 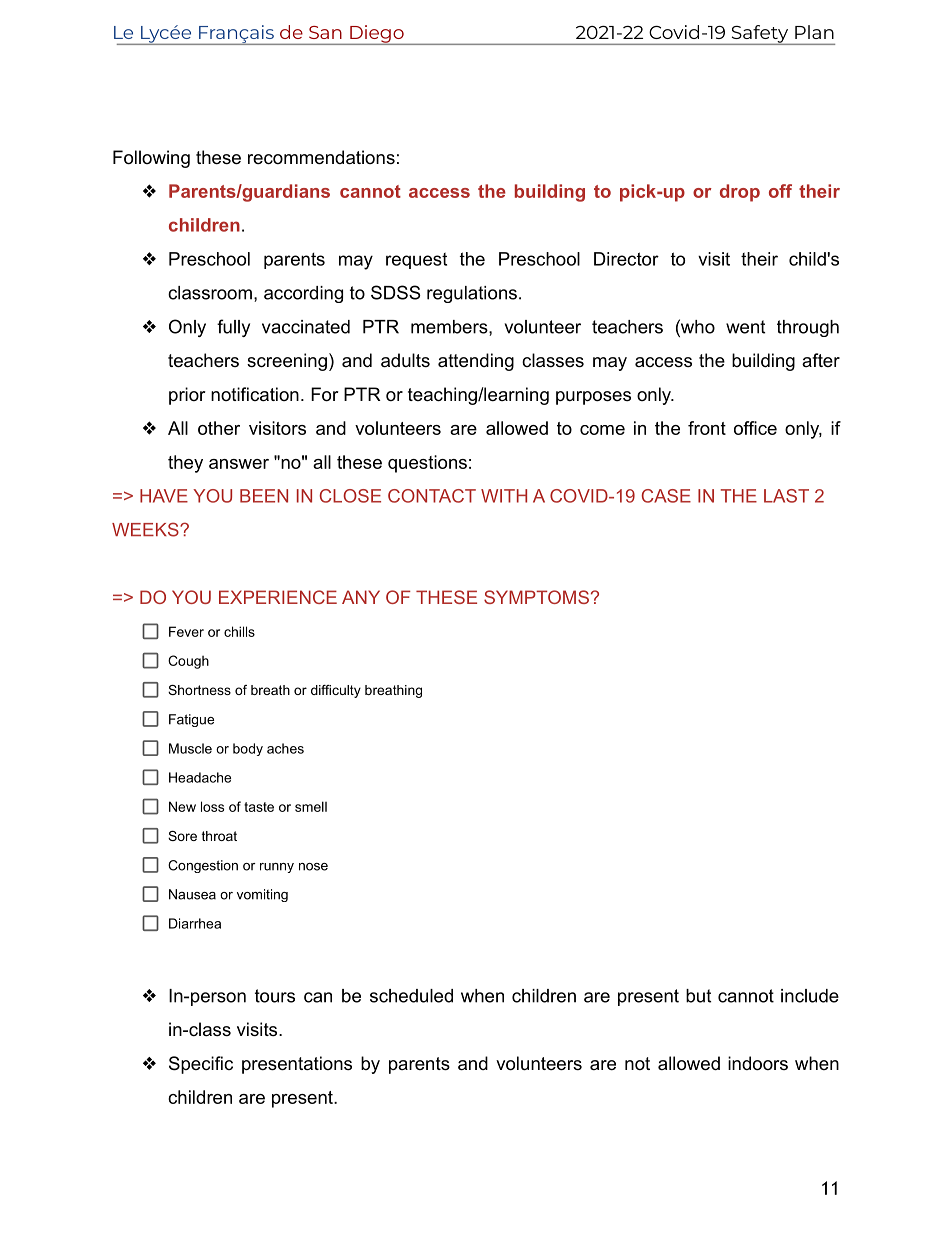 What do you see at coordinates (264, 496) in the screenshot?
I see `BEEN` at bounding box center [264, 496].
